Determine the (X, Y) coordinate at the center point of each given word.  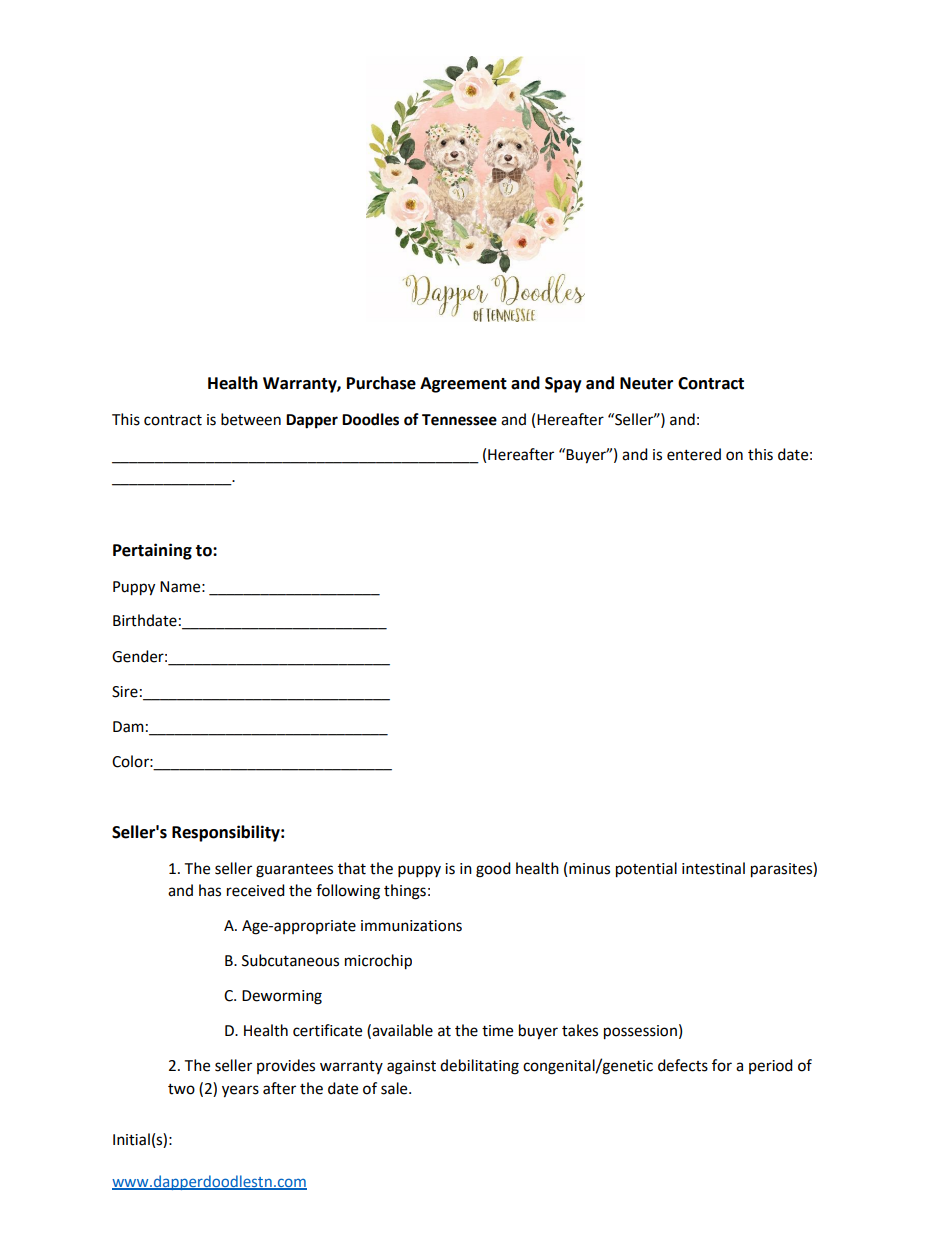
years (240, 1091)
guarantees (294, 871)
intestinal (713, 868)
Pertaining (152, 551)
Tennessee (459, 420)
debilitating (479, 1067)
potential (646, 870)
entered (694, 454)
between (251, 419)
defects (683, 1065)
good (493, 870)
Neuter (646, 383)
